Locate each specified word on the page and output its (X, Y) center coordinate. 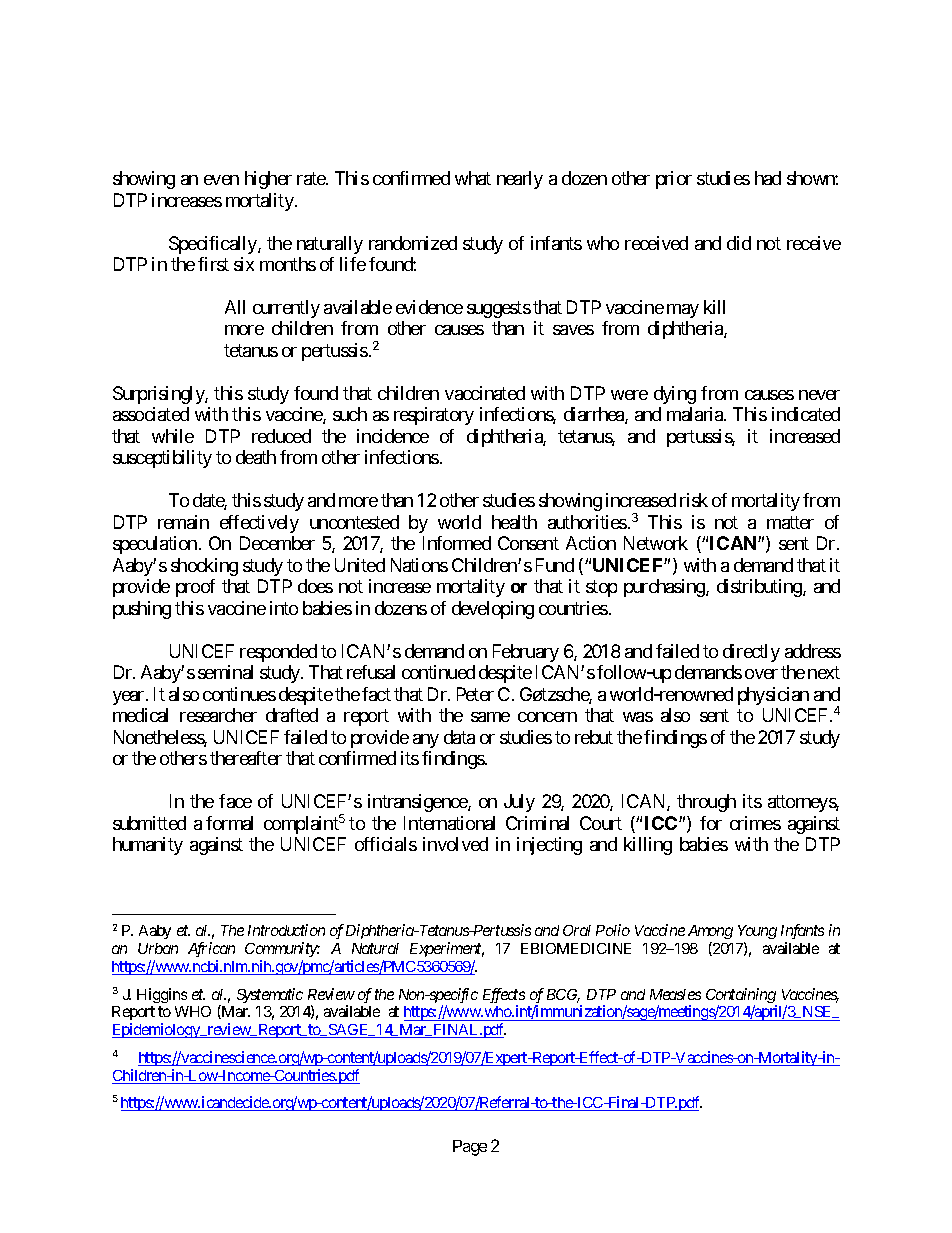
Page (470, 1148)
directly (751, 653)
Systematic (270, 995)
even (221, 180)
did (739, 243)
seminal (225, 672)
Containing (741, 997)
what (473, 178)
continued (438, 672)
